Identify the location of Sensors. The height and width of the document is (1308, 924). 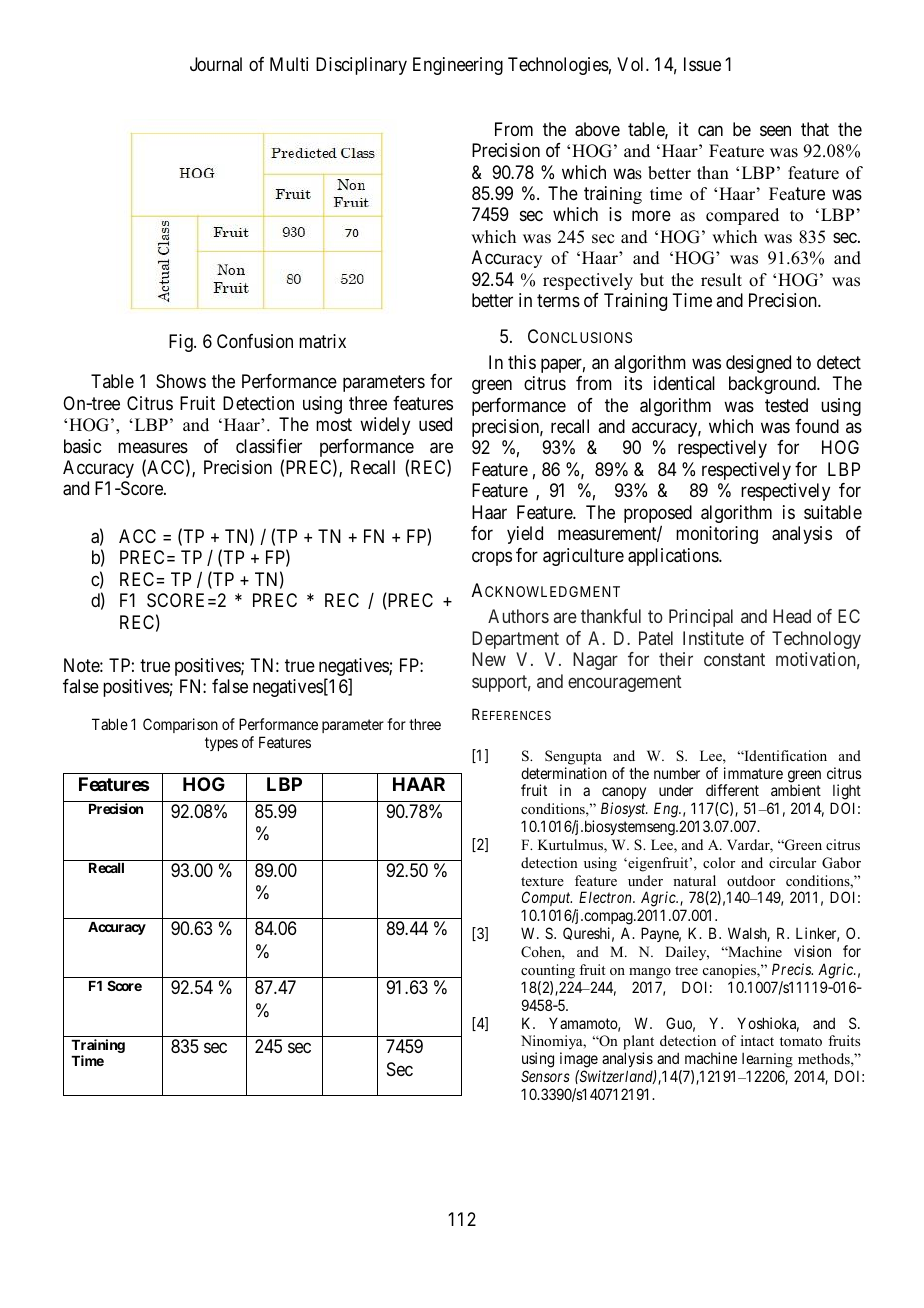
(545, 1076).
